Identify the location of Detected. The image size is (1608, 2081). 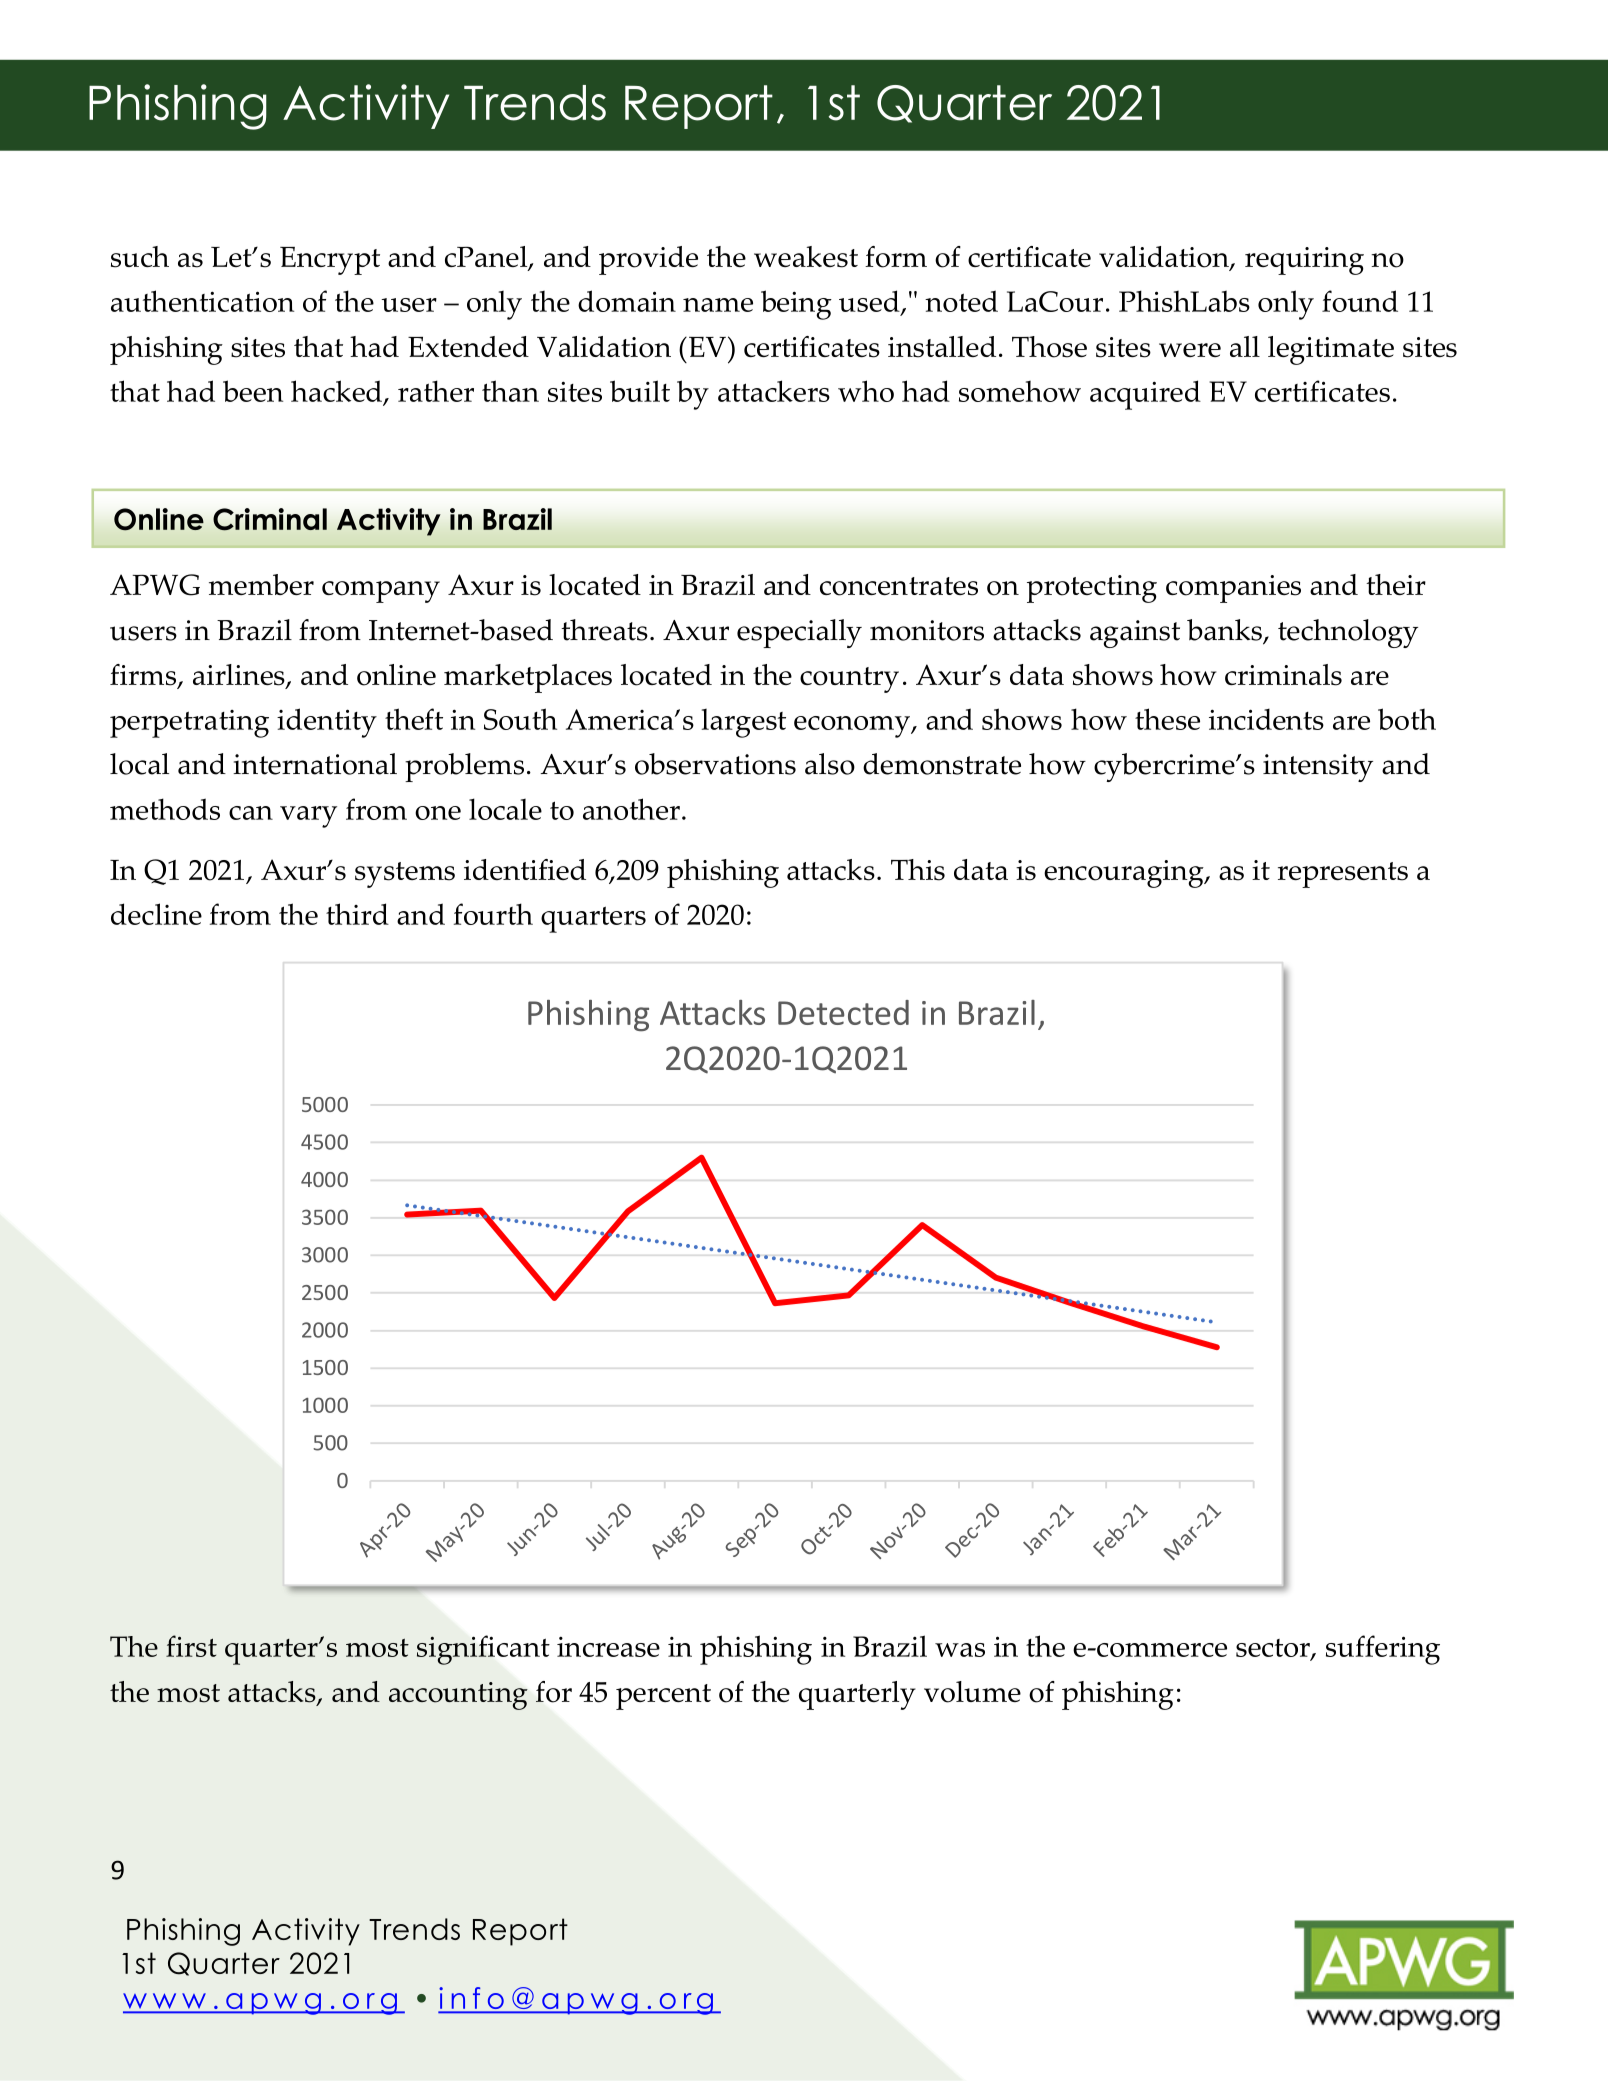
(843, 1012).
